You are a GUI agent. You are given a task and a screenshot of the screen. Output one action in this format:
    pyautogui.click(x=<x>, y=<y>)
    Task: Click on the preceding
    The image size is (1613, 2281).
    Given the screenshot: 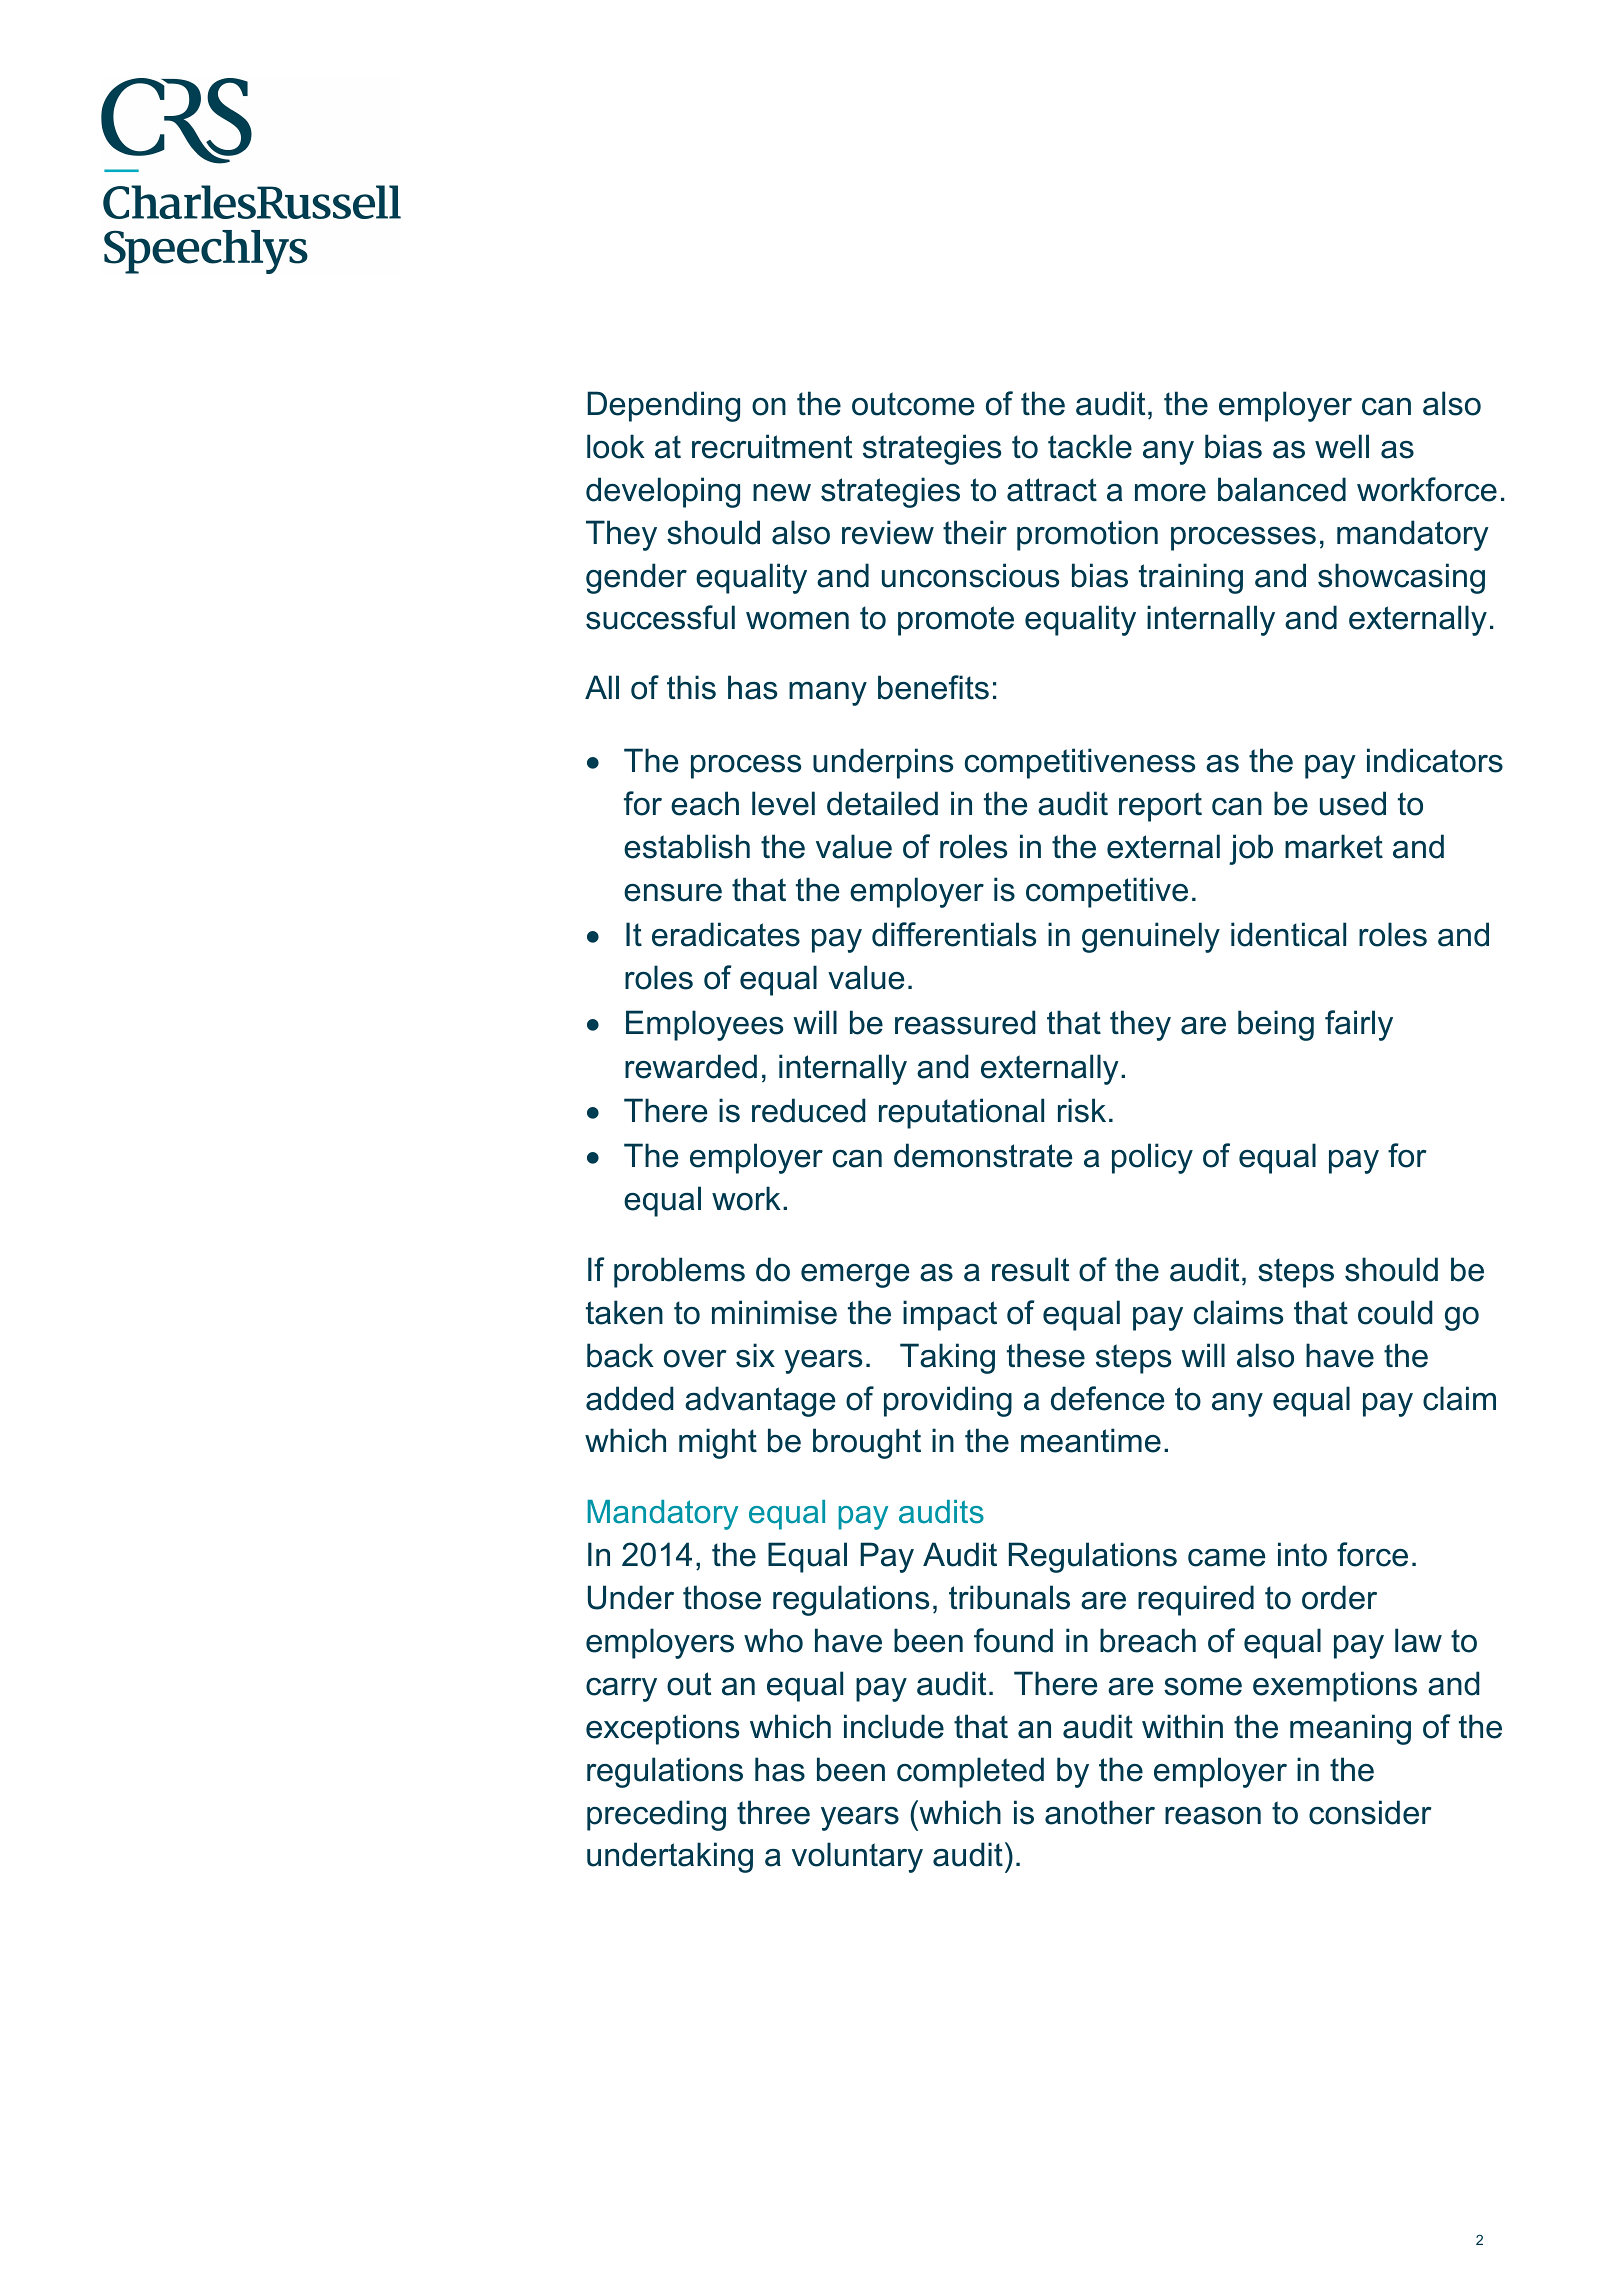 What is the action you would take?
    pyautogui.click(x=656, y=1815)
